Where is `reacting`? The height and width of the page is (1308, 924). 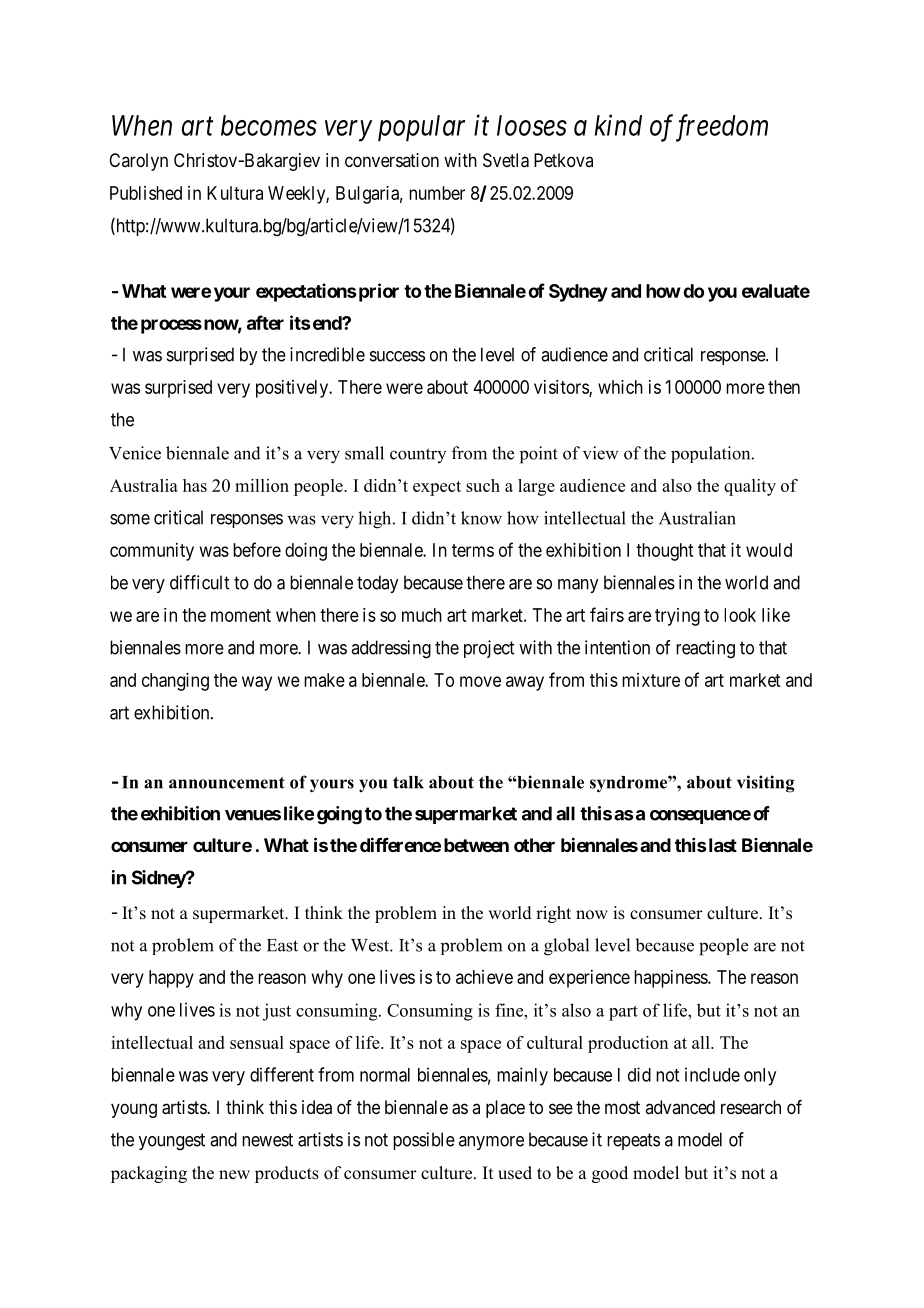 reacting is located at coordinates (705, 649).
